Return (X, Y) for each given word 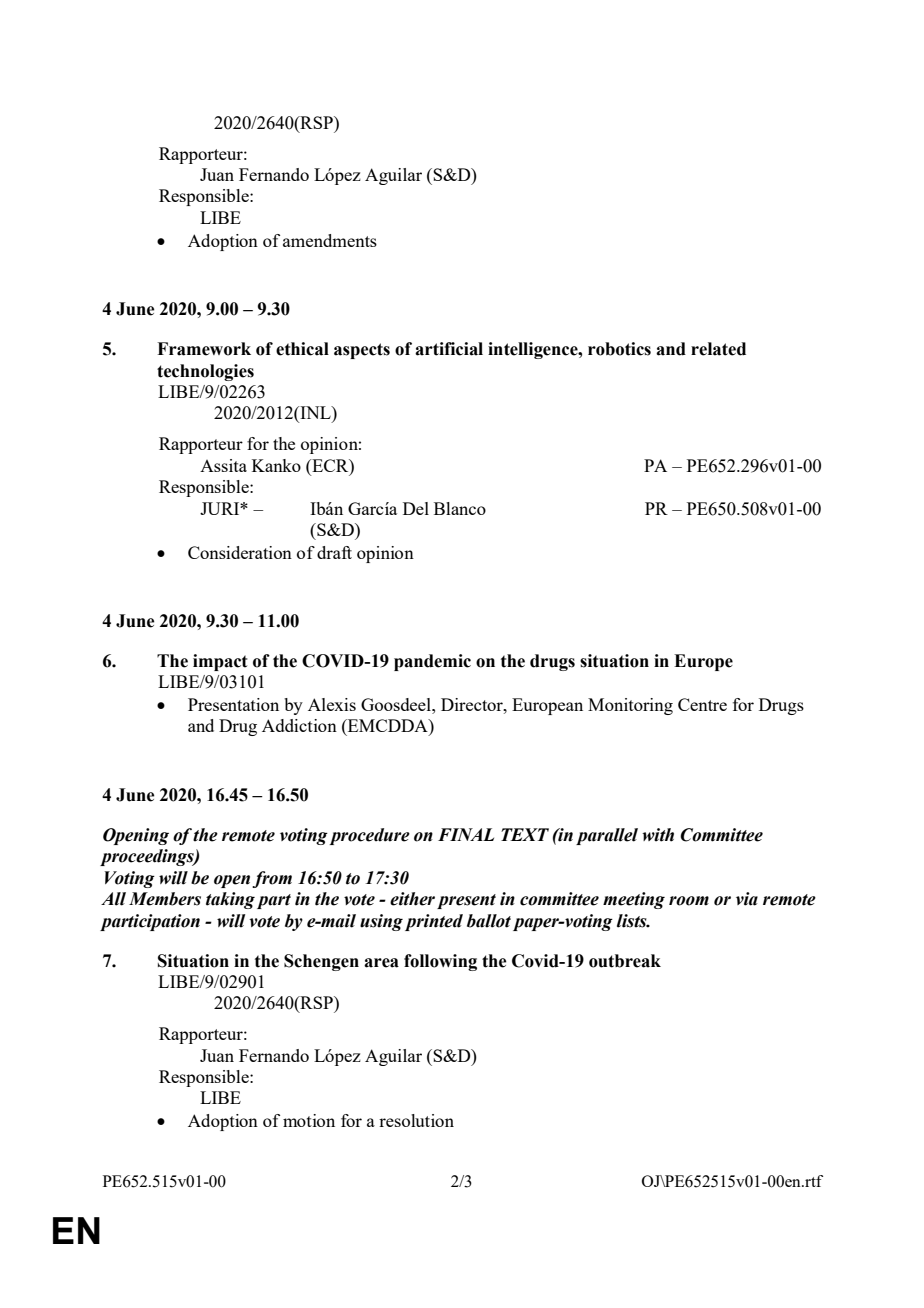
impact (220, 662)
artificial (449, 349)
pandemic (432, 662)
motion (309, 1120)
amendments (330, 240)
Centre (702, 704)
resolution (416, 1120)
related (718, 349)
